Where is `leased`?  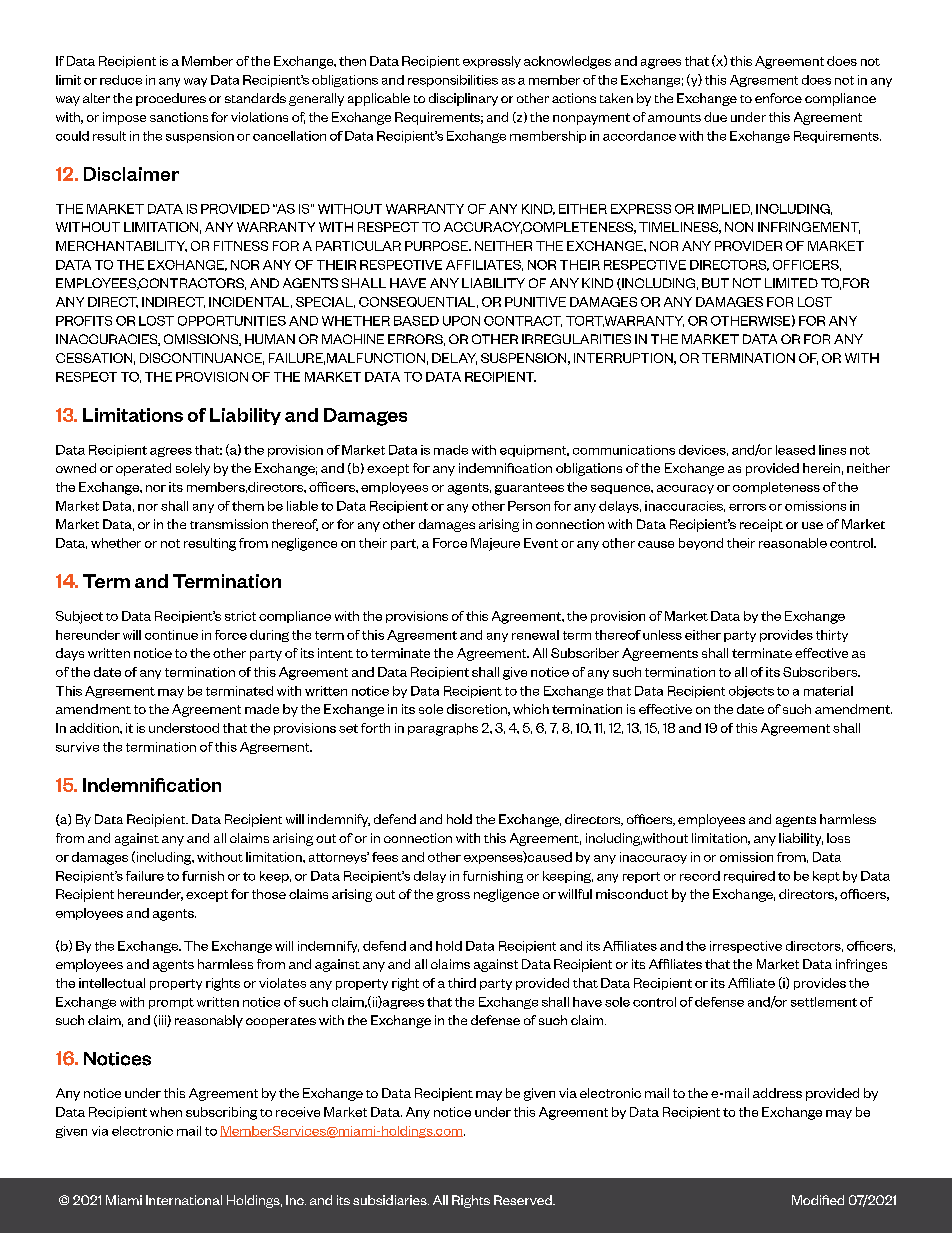 leased is located at coordinates (795, 450).
